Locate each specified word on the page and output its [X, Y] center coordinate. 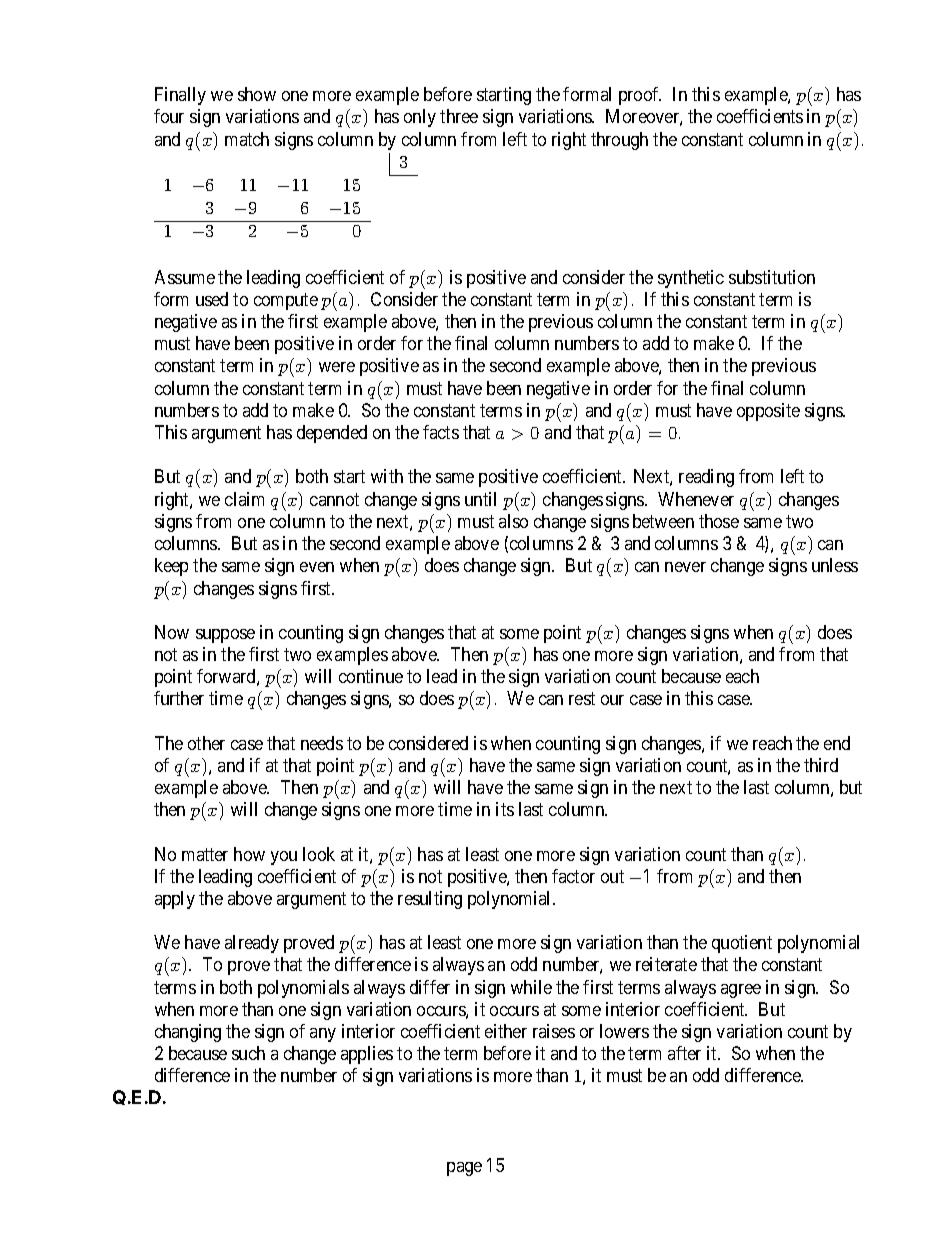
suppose [225, 636]
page [464, 1169]
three [459, 116]
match [247, 139]
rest [582, 699]
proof [640, 96]
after [684, 1053]
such [248, 1053]
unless [835, 565]
